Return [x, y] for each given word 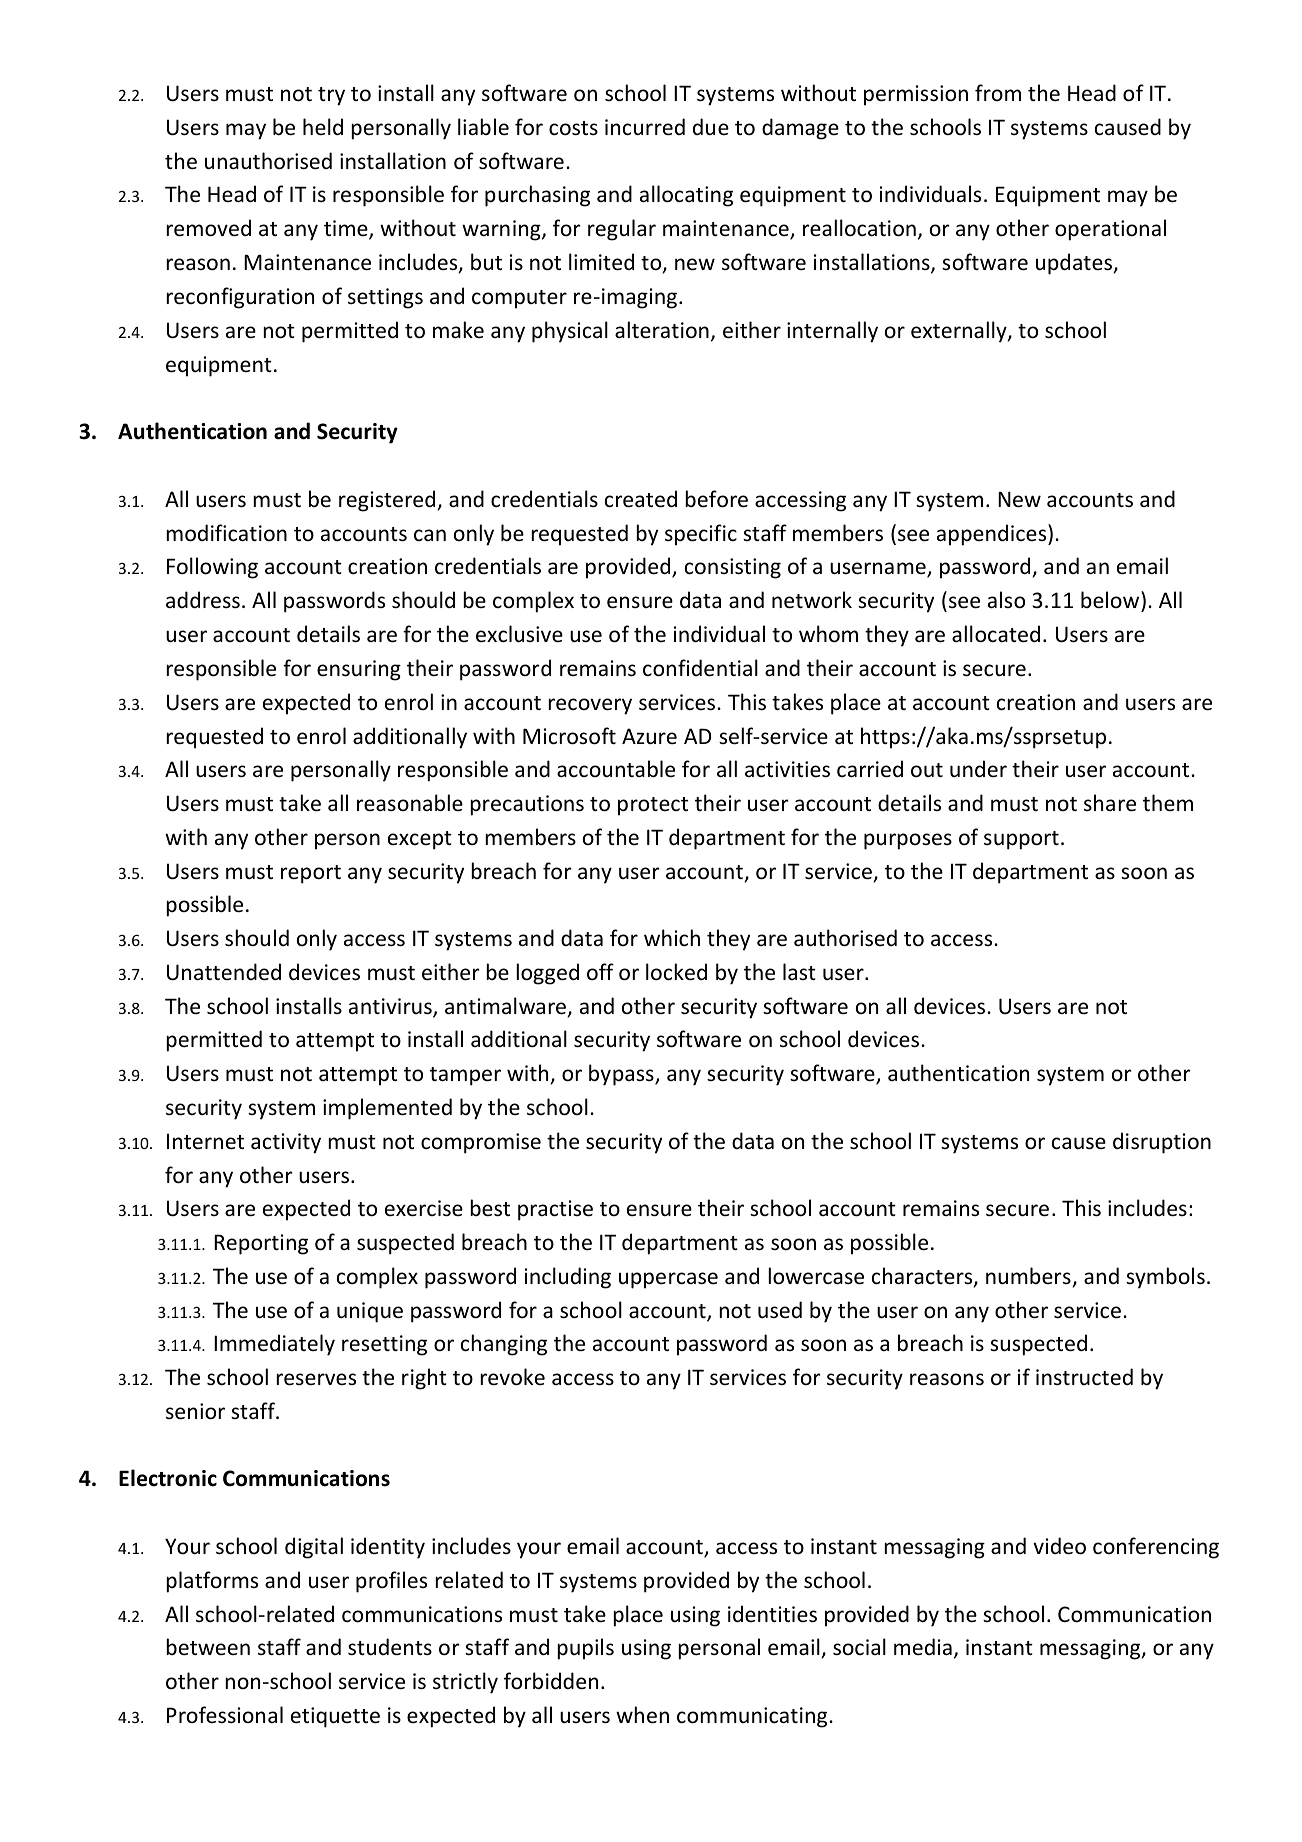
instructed [1084, 1376]
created [641, 499]
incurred [645, 127]
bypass [622, 1075]
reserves [316, 1379]
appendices [993, 535]
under [978, 768]
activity [286, 1143]
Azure [649, 736]
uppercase [668, 1280]
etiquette [335, 1717]
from [998, 92]
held [323, 126]
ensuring [359, 670]
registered [387, 501]
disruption [1162, 1143]
